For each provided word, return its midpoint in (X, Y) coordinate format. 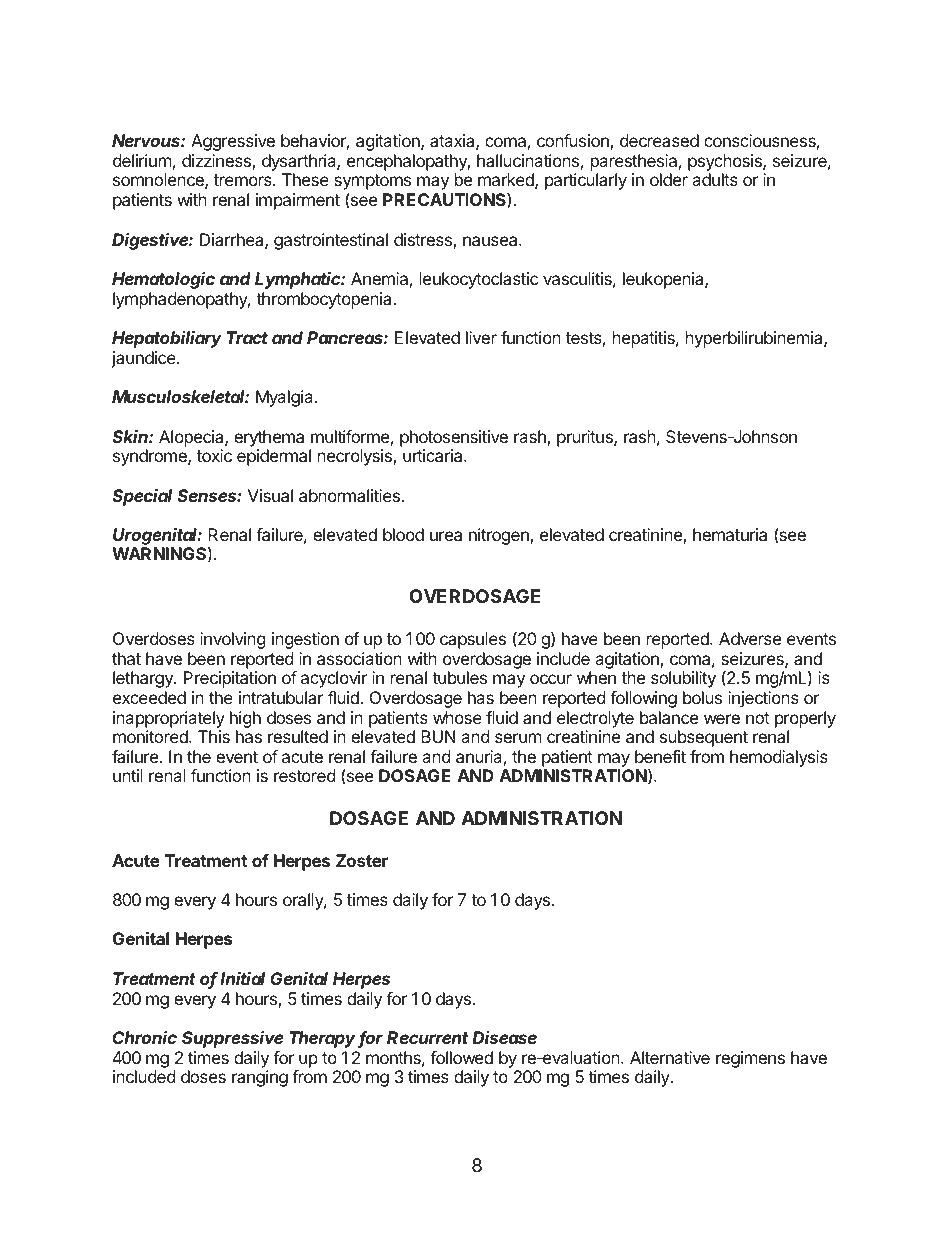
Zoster (362, 860)
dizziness (217, 162)
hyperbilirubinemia (755, 339)
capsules (473, 640)
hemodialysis (779, 758)
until (128, 775)
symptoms (372, 183)
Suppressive (232, 1039)
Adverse (750, 638)
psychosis (726, 164)
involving (233, 640)
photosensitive (454, 438)
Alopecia (192, 438)
